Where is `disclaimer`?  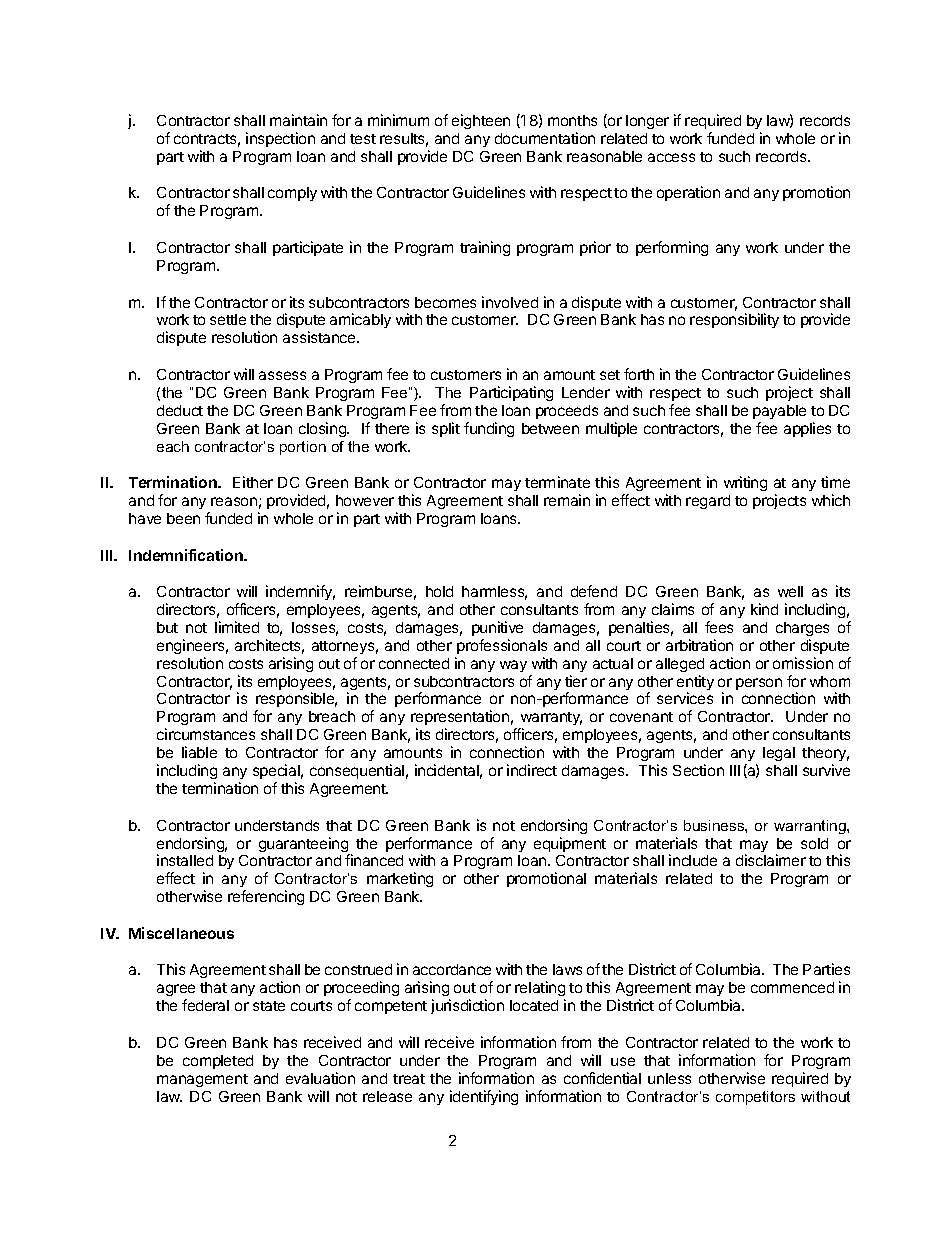 disclaimer is located at coordinates (771, 860).
